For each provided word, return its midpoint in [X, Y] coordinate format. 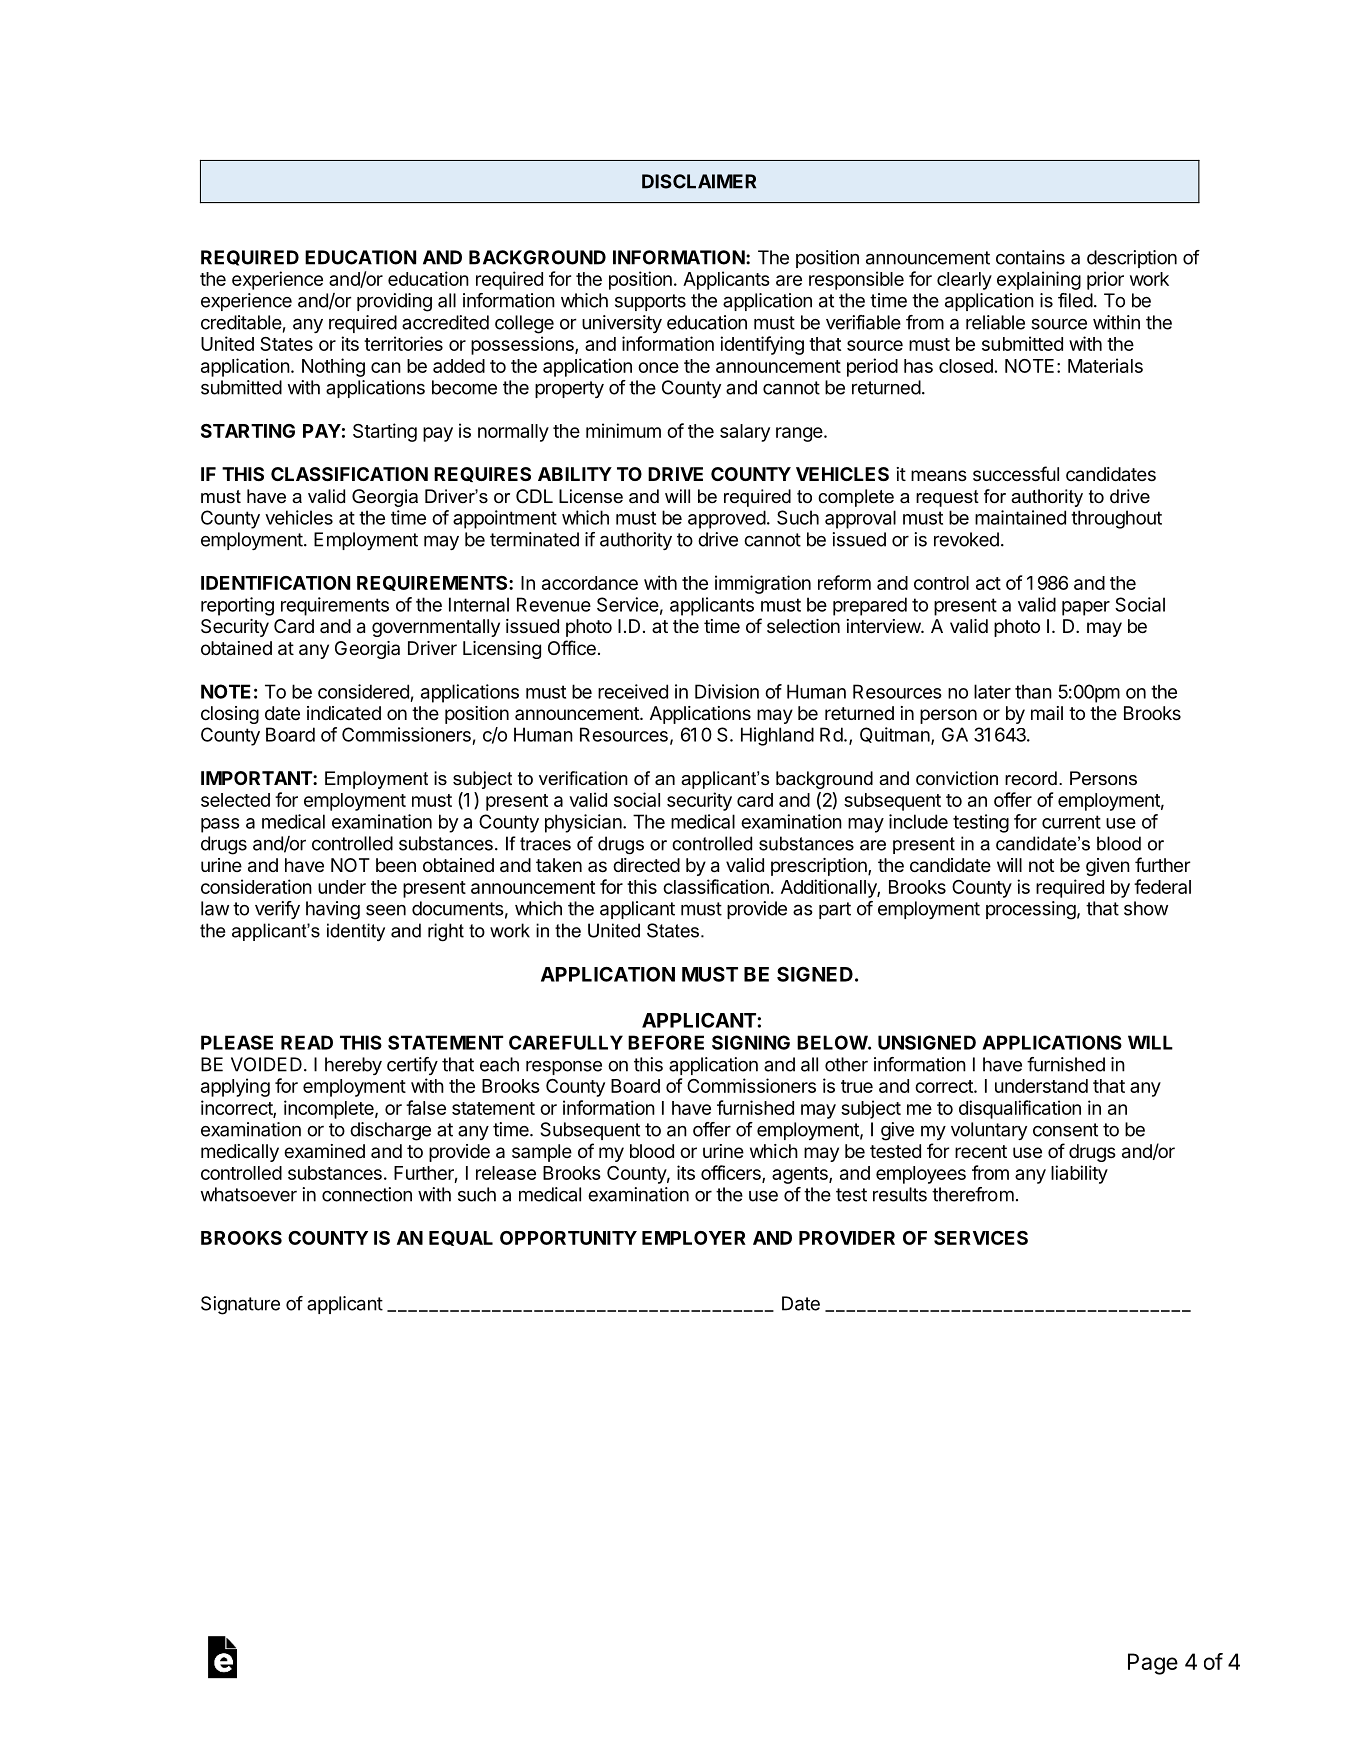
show [1146, 908]
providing [394, 302]
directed [646, 865]
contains [1030, 257]
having [333, 910]
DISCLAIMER [699, 181]
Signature [240, 1305]
